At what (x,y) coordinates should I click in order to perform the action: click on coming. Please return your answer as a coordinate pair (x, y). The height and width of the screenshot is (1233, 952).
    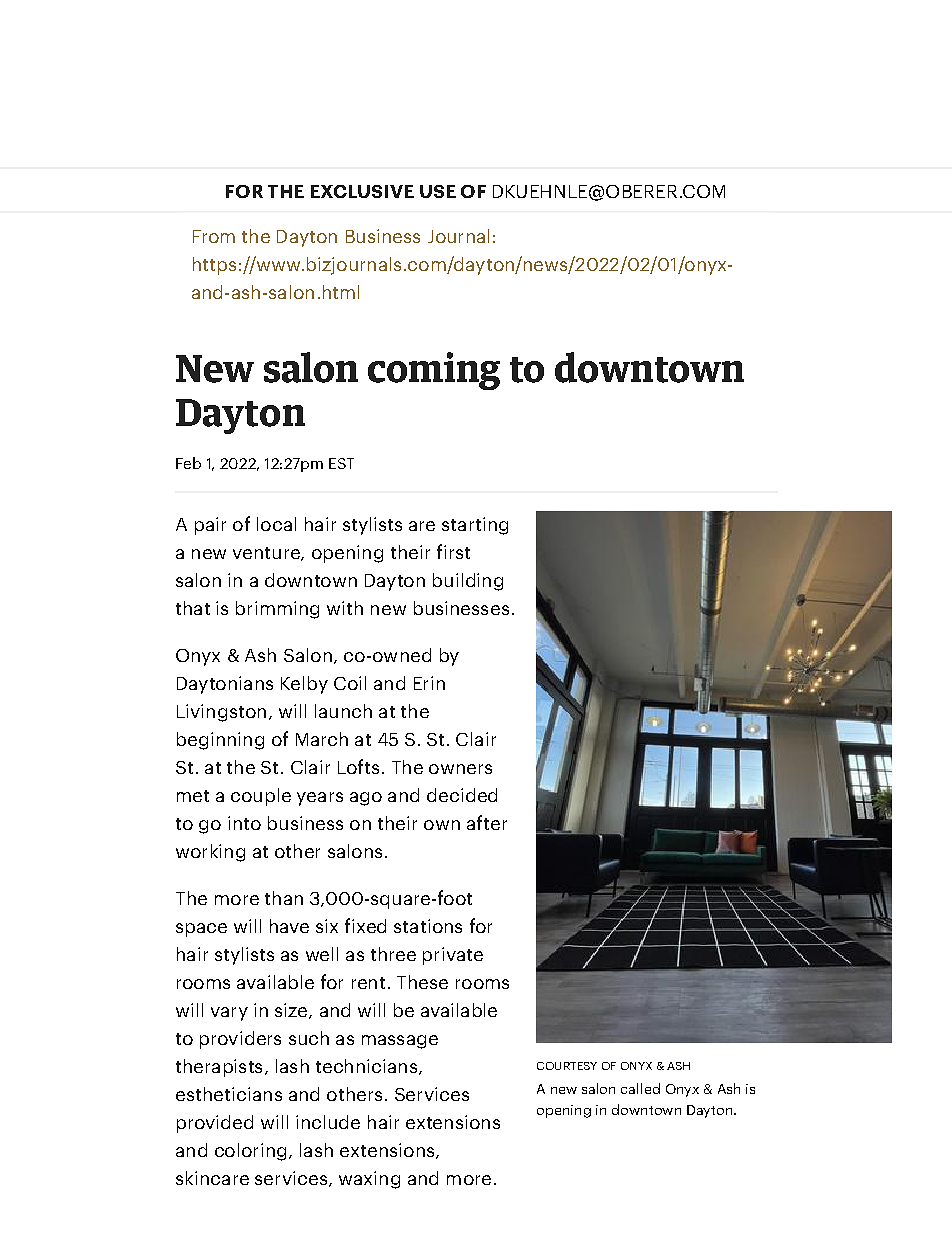
    Looking at the image, I should click on (434, 371).
